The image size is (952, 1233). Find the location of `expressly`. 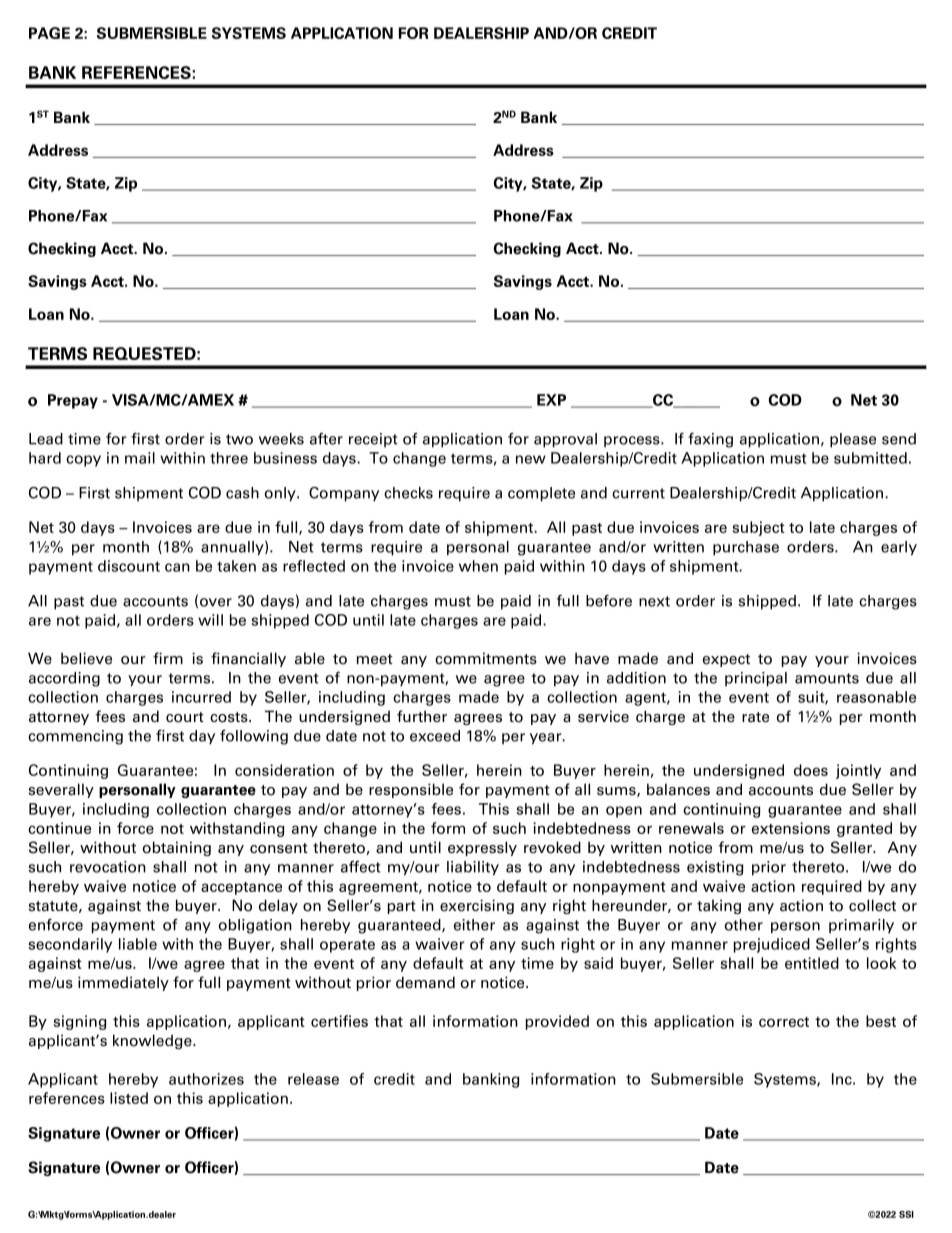

expressly is located at coordinates (482, 848).
